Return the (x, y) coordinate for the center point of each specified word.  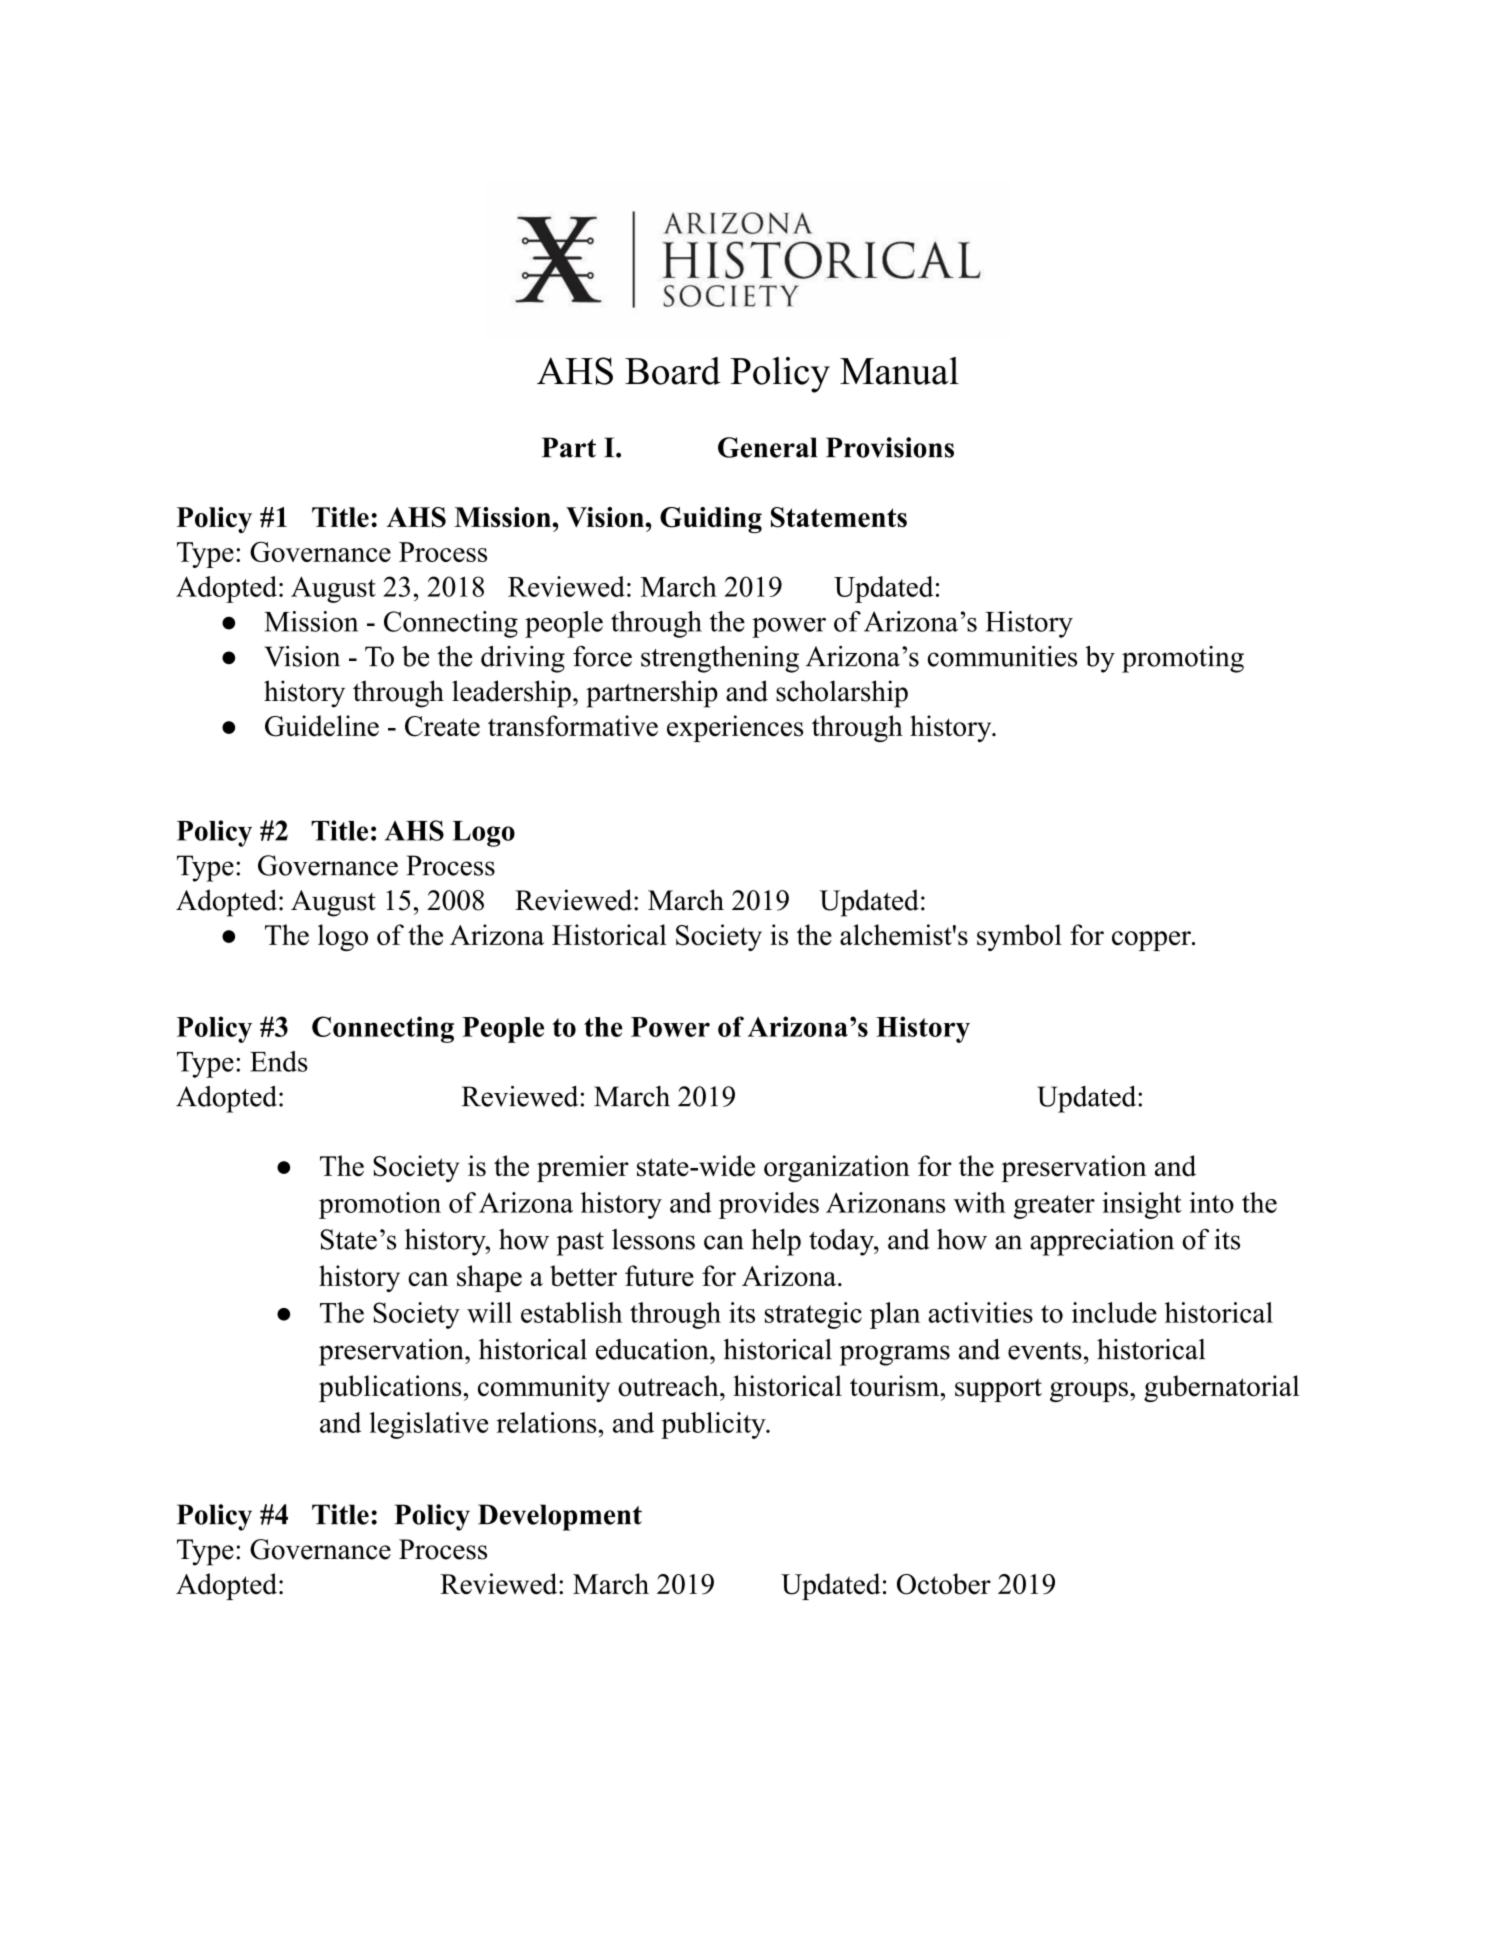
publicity (714, 1425)
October (944, 1584)
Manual (899, 371)
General (768, 447)
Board (672, 371)
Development (560, 1517)
